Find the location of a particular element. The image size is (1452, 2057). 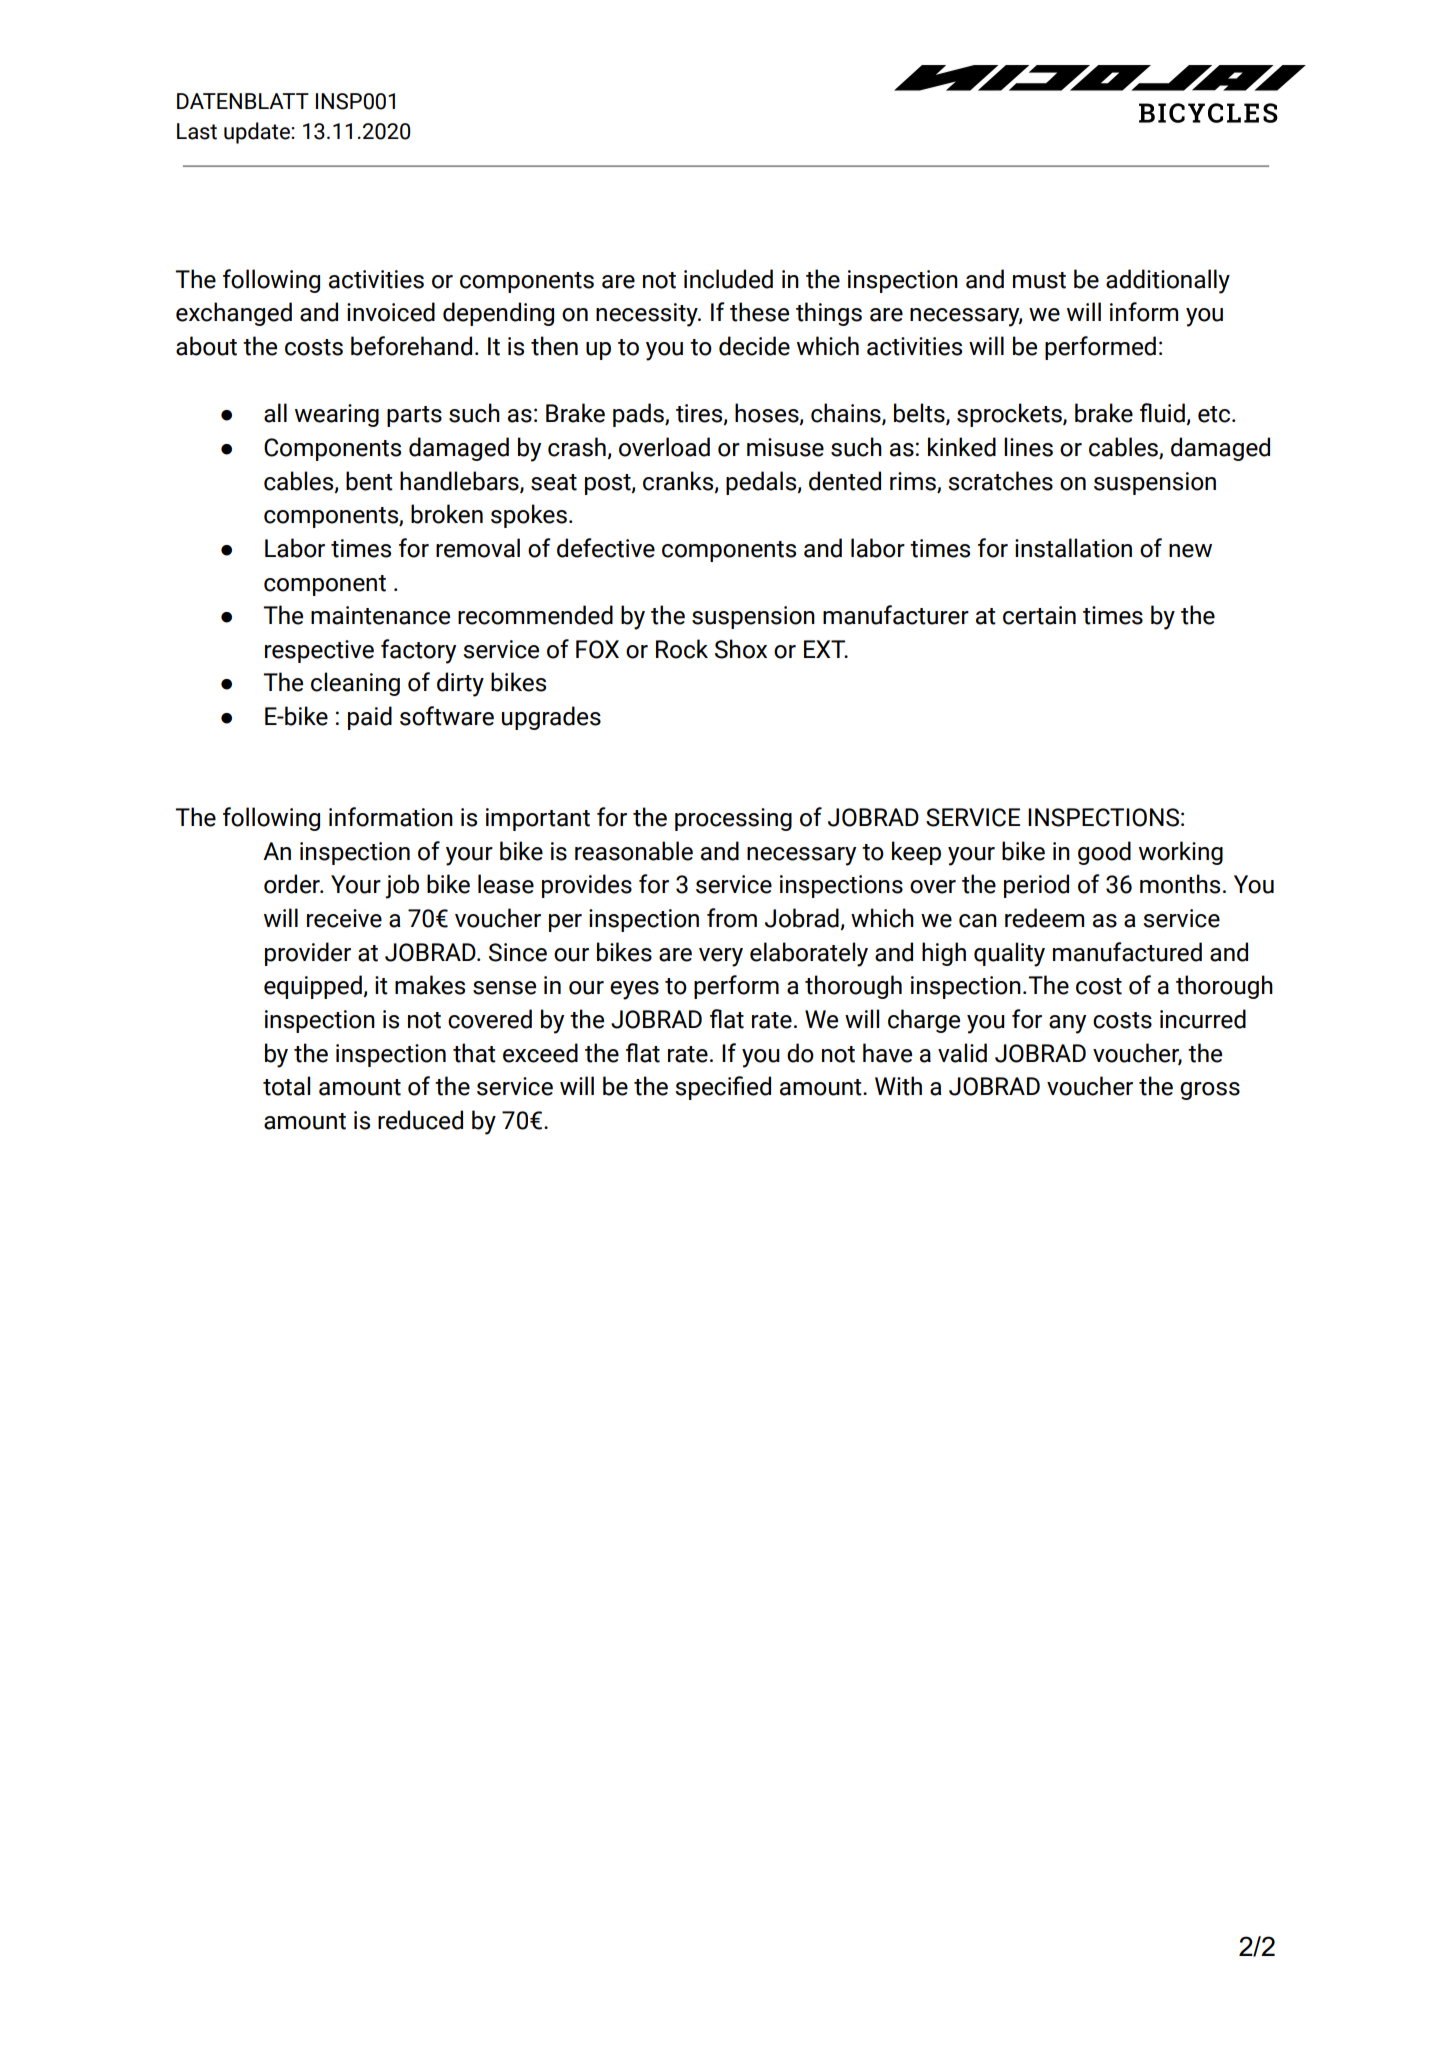

respective is located at coordinates (319, 651).
